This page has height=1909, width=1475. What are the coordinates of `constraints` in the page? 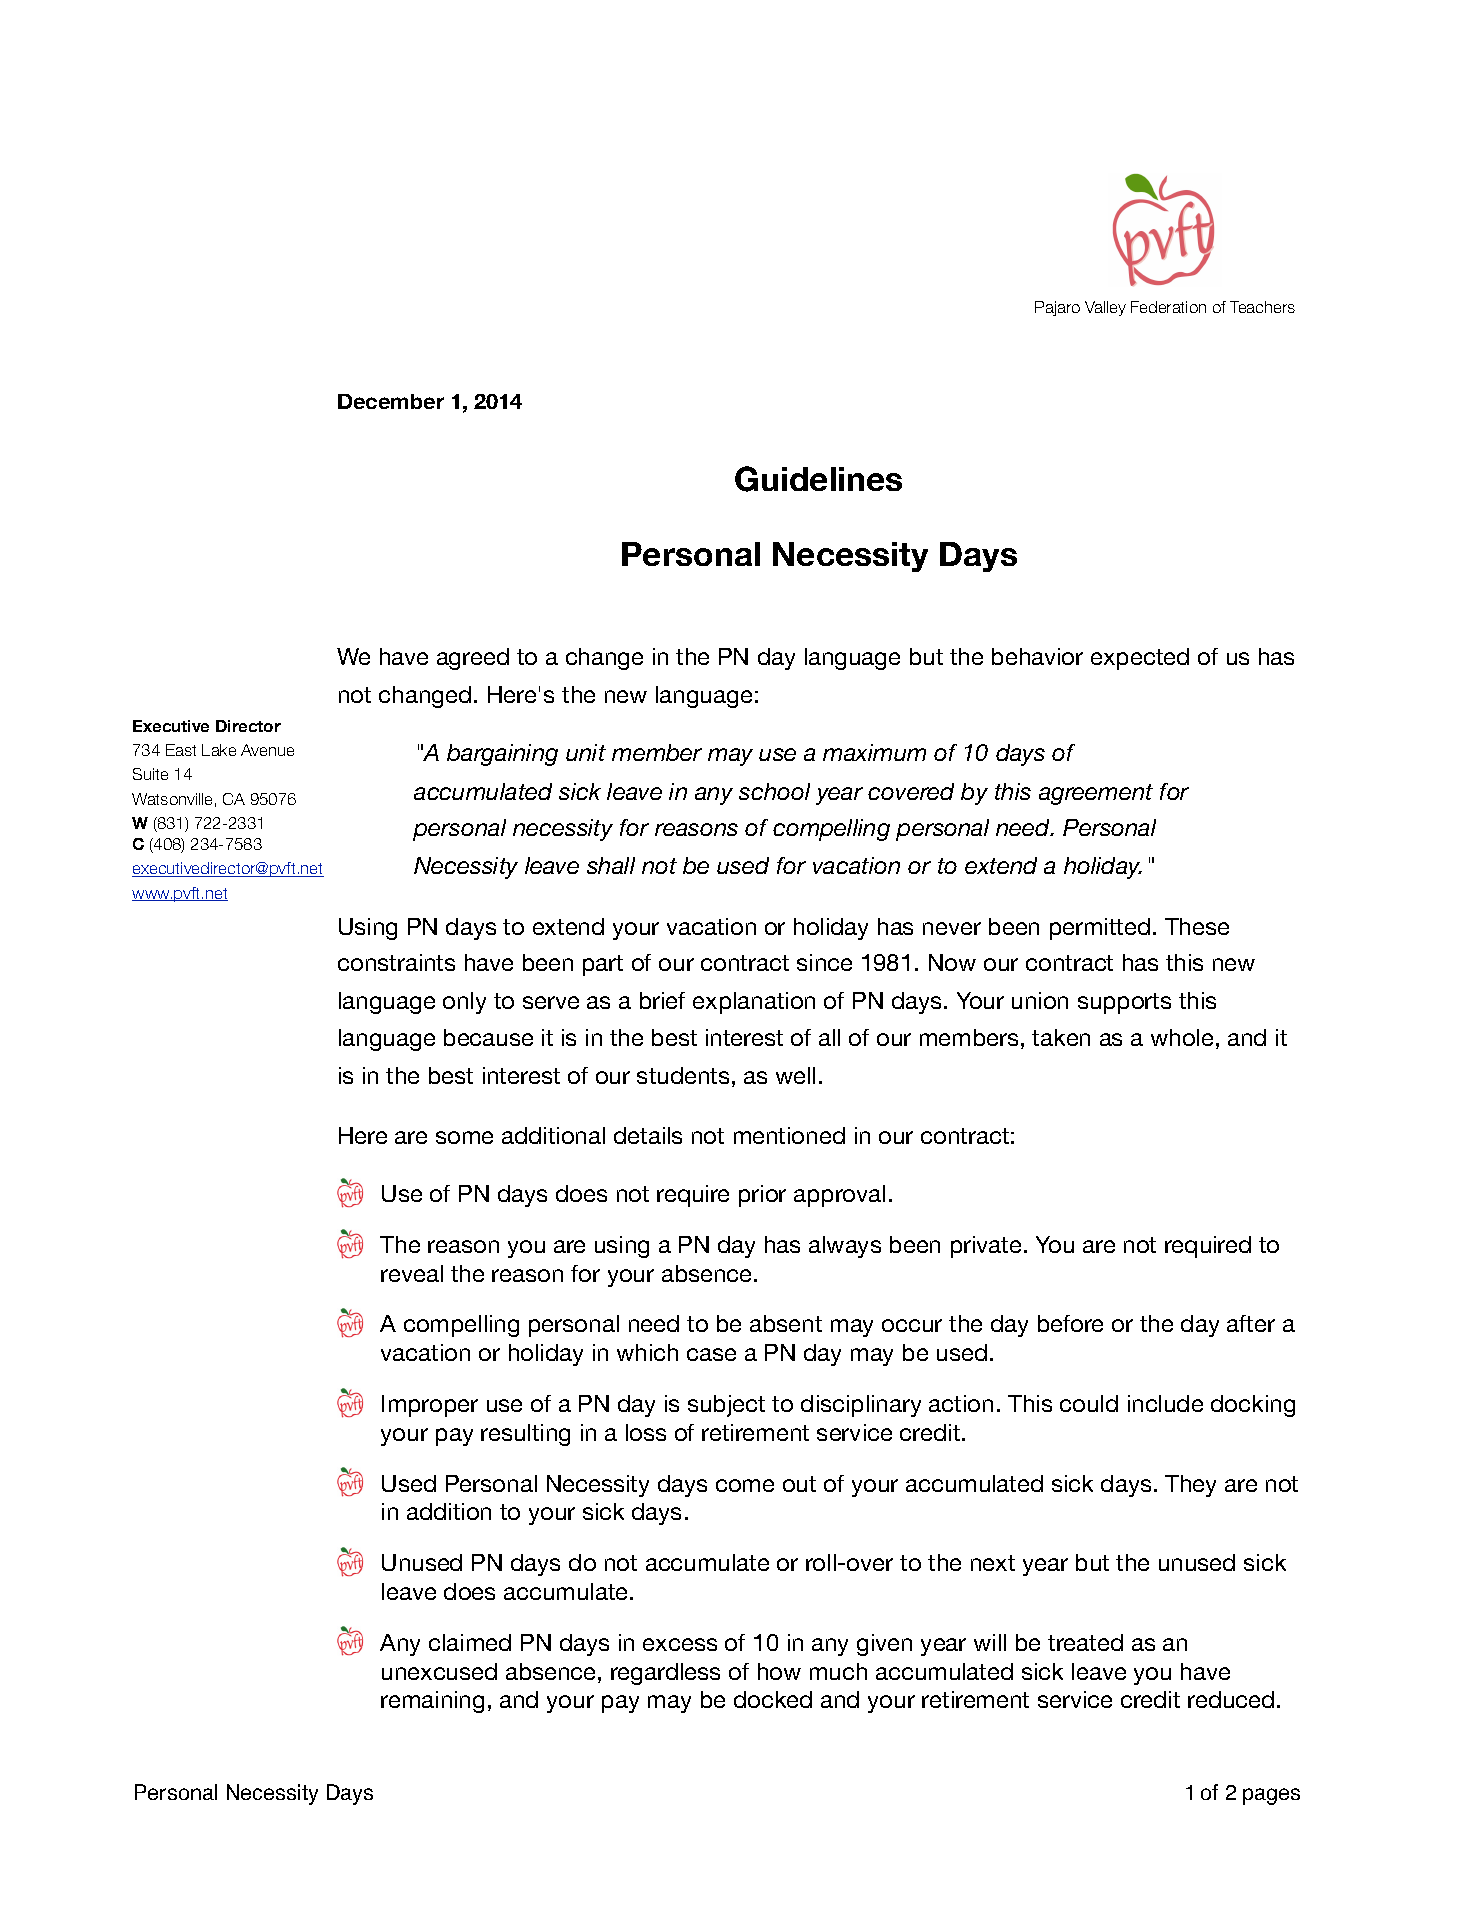 It's located at (396, 962).
